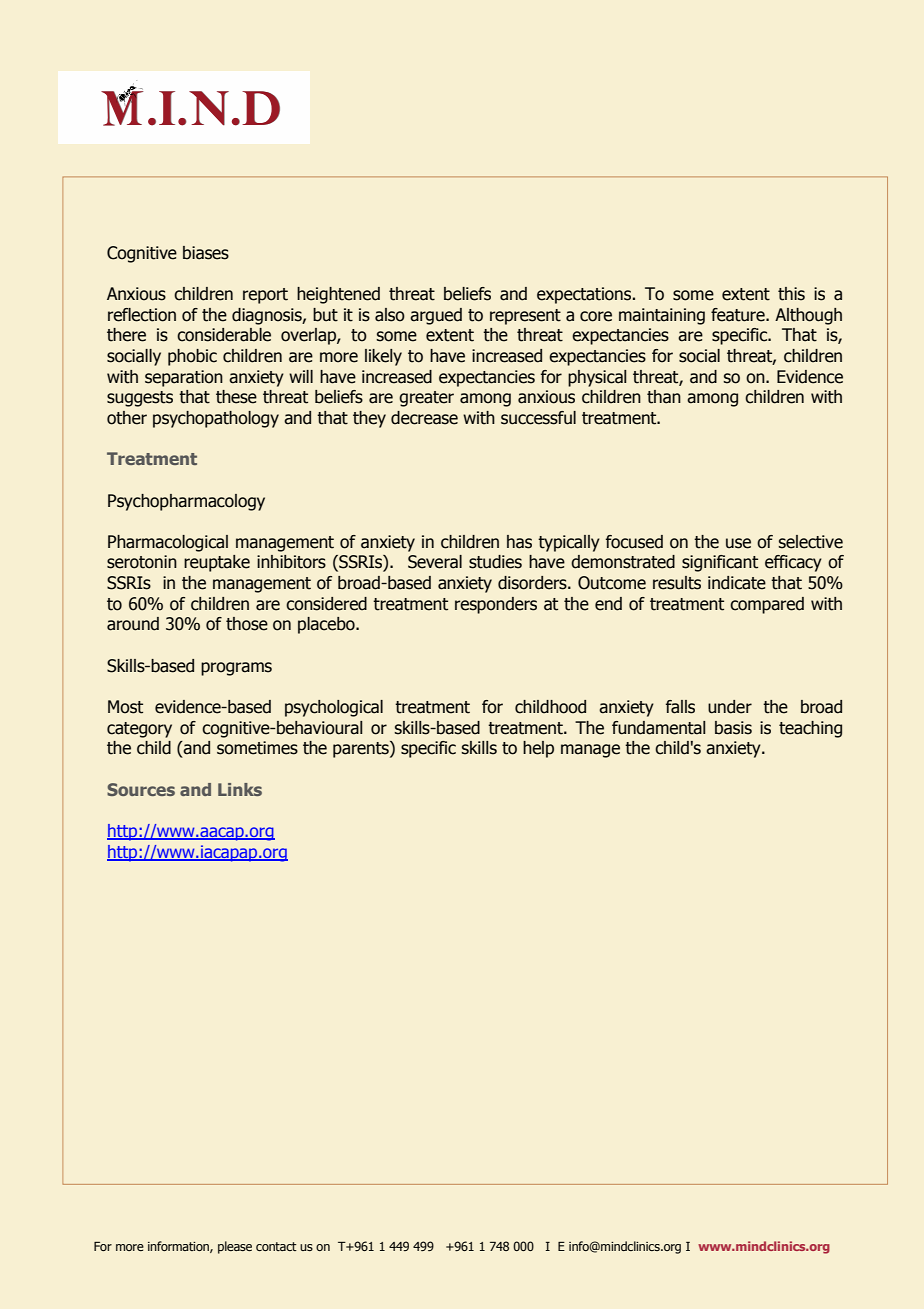 The image size is (924, 1309). Describe the element at coordinates (733, 728) in the page. I see `basis` at that location.
